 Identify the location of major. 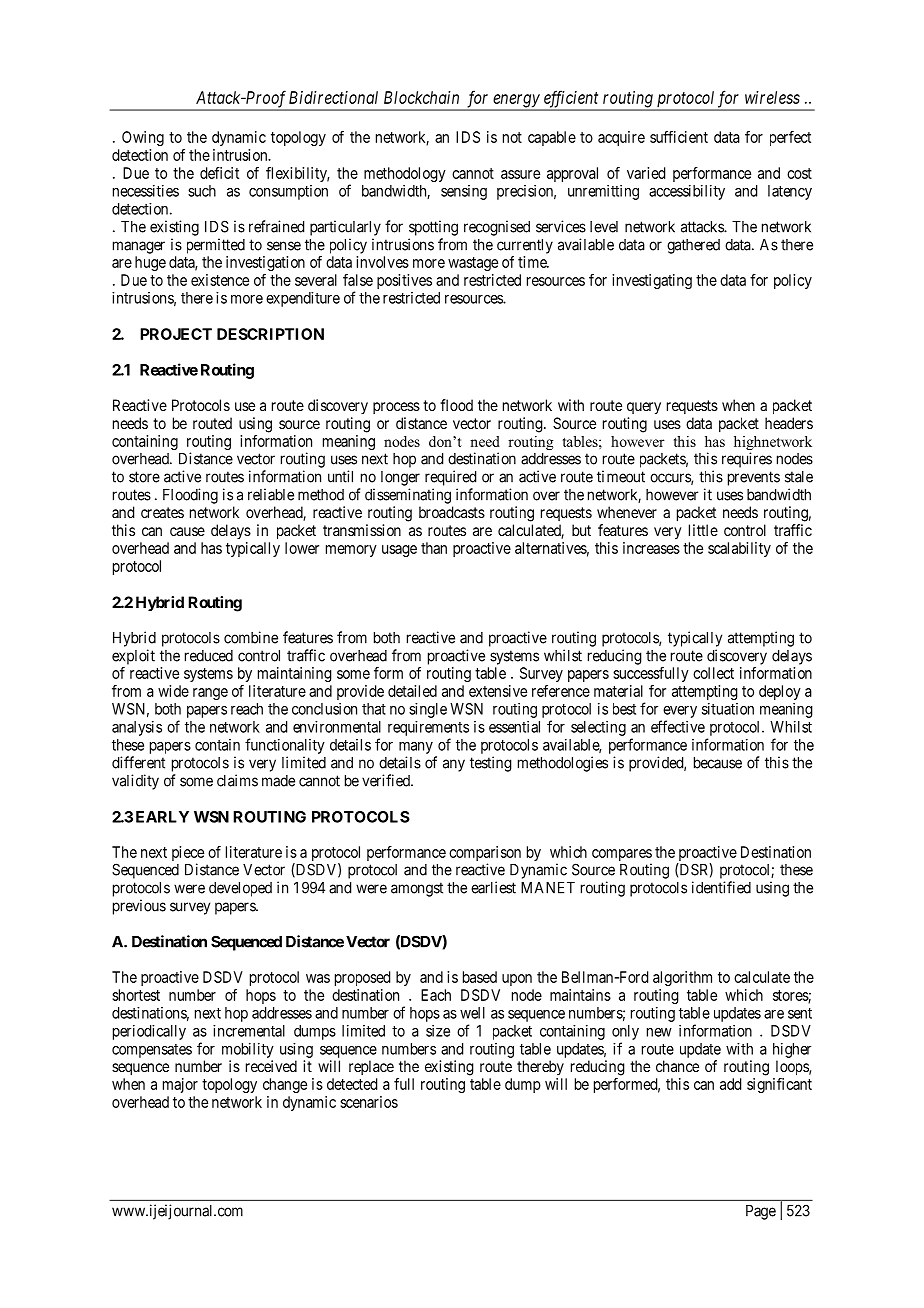
(180, 1085).
